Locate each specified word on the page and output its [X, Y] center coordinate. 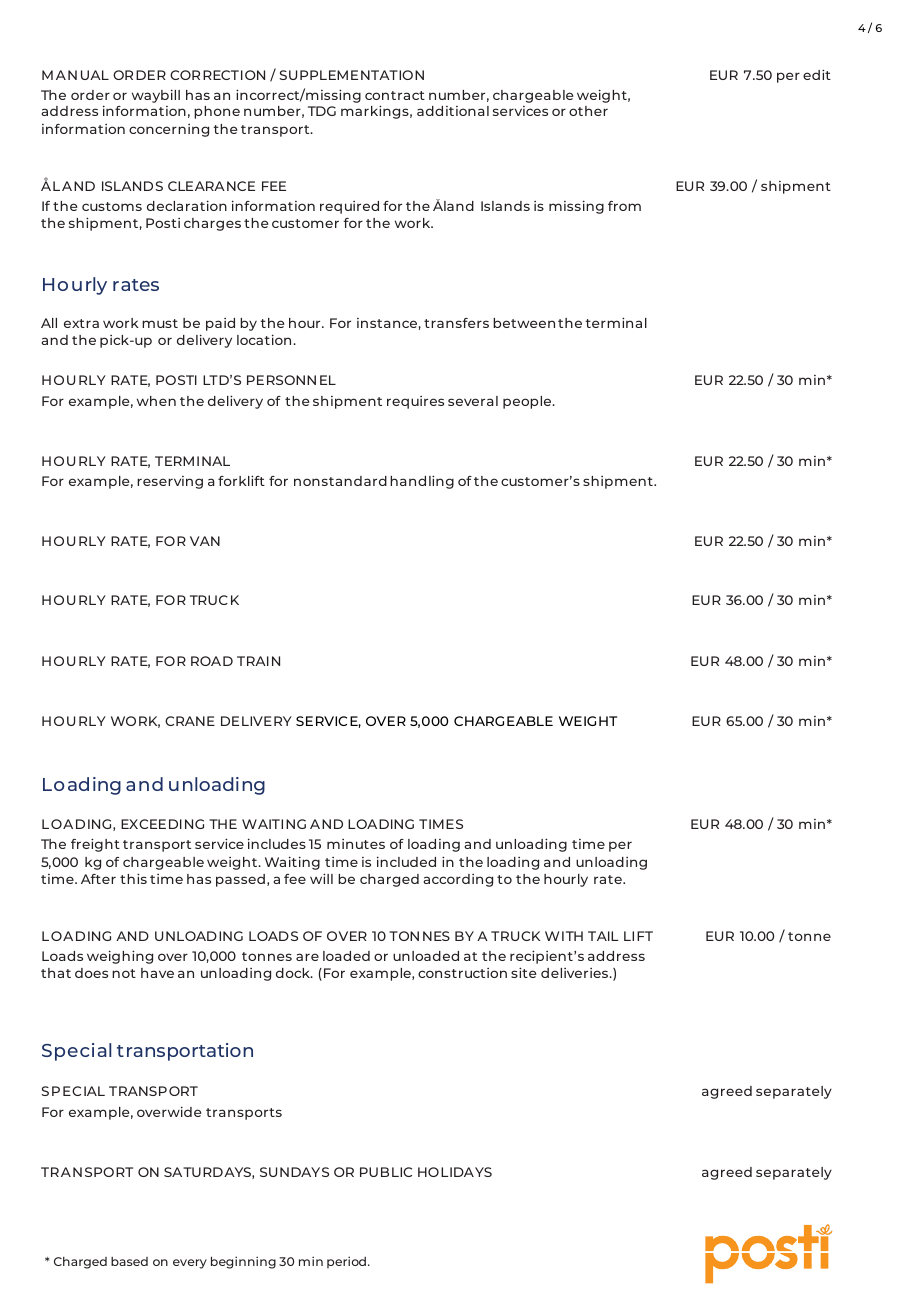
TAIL [603, 936]
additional [453, 111]
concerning [169, 130]
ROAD [212, 661]
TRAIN [258, 661]
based [129, 1261]
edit [817, 74]
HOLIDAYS [455, 1172]
